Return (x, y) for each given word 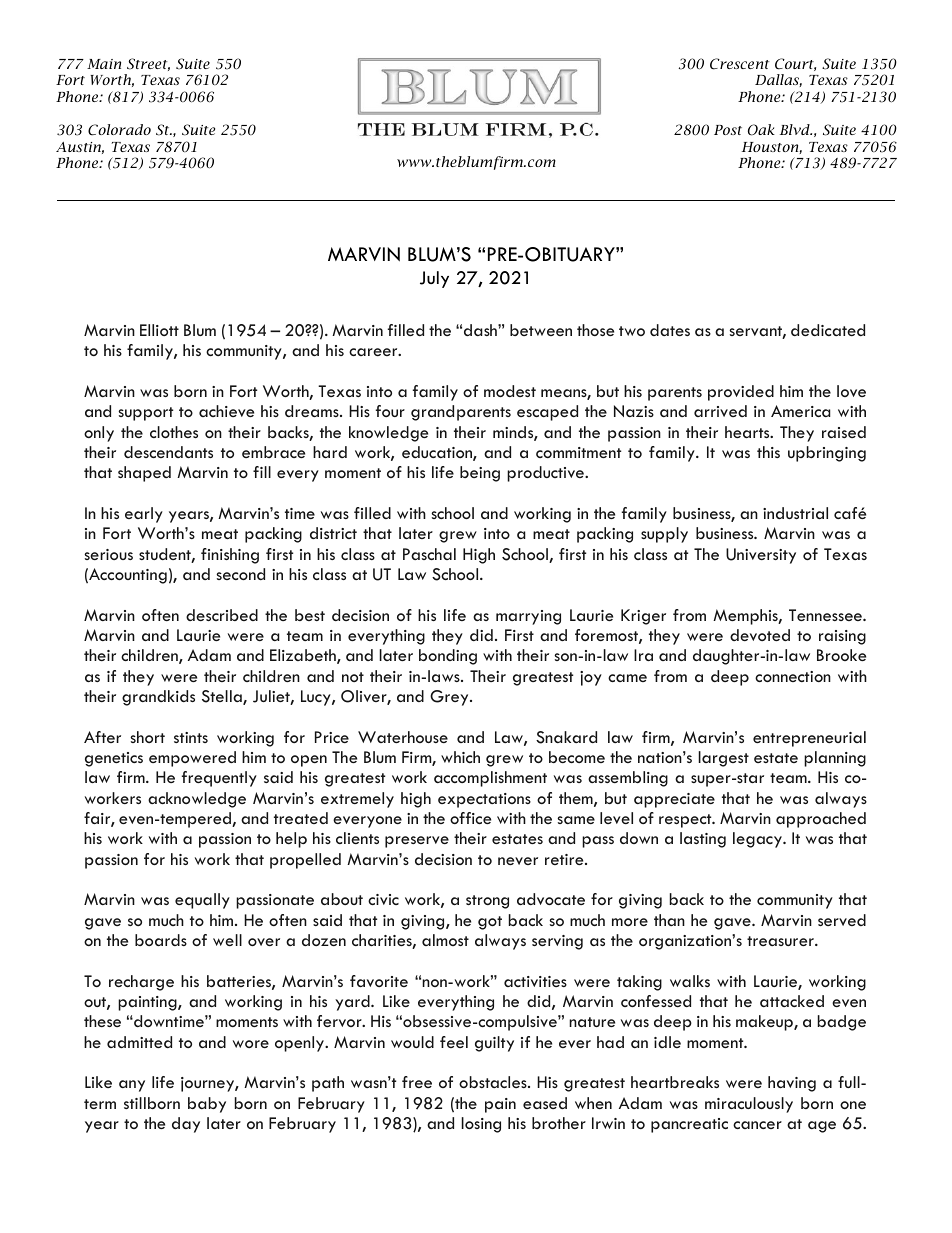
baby (207, 1105)
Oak (761, 130)
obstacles (494, 1082)
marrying (528, 617)
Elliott (159, 330)
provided (741, 393)
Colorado (119, 130)
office (470, 818)
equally (202, 901)
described (222, 615)
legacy (758, 840)
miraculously (749, 1105)
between (541, 330)
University (761, 556)
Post (728, 130)
